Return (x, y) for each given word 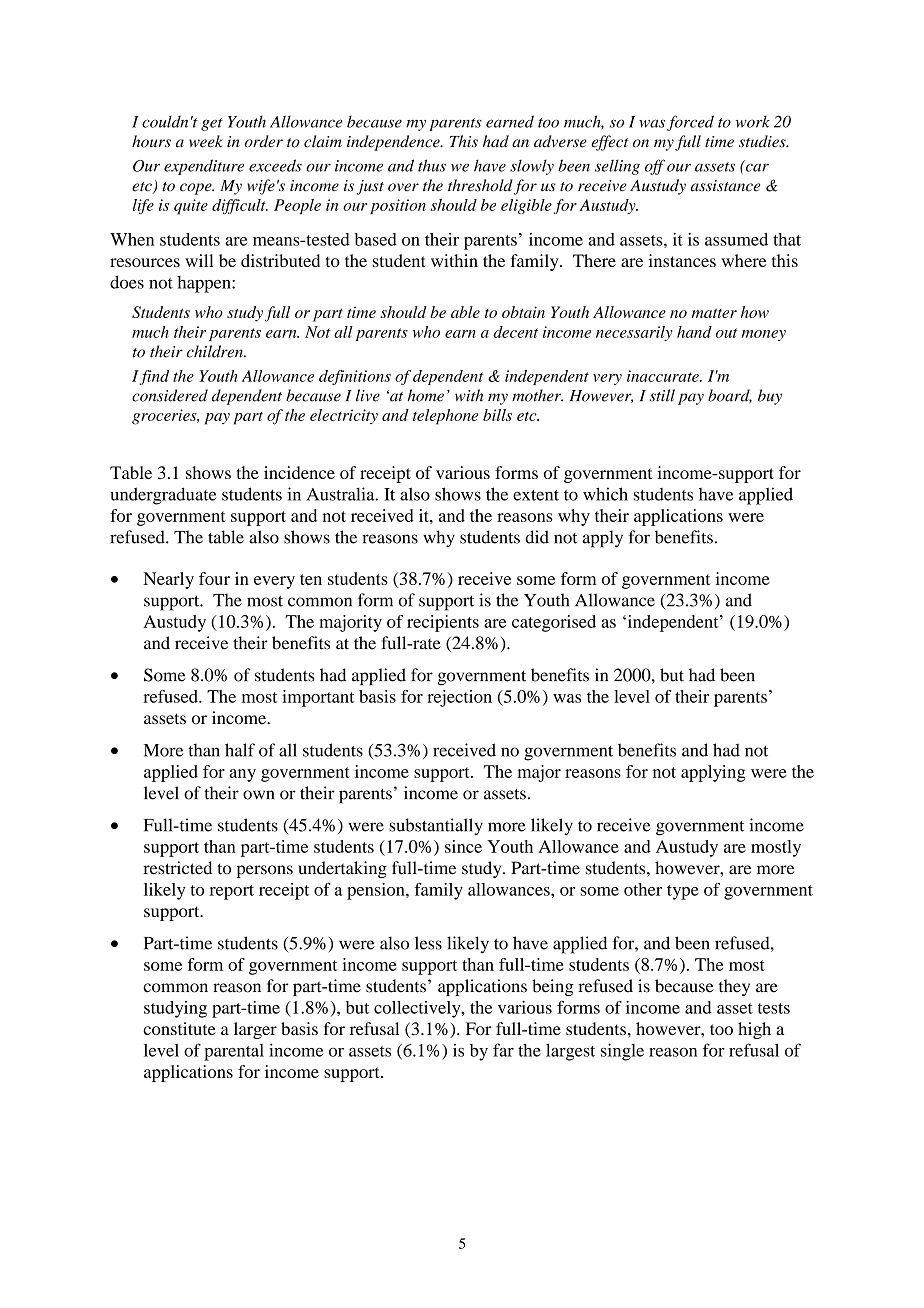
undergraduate (163, 496)
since (463, 846)
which (605, 494)
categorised (554, 623)
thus (432, 165)
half (240, 750)
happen (205, 284)
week (206, 141)
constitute (179, 1028)
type (683, 892)
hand (694, 332)
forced (690, 123)
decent (515, 332)
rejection (459, 698)
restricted (177, 868)
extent (536, 495)
